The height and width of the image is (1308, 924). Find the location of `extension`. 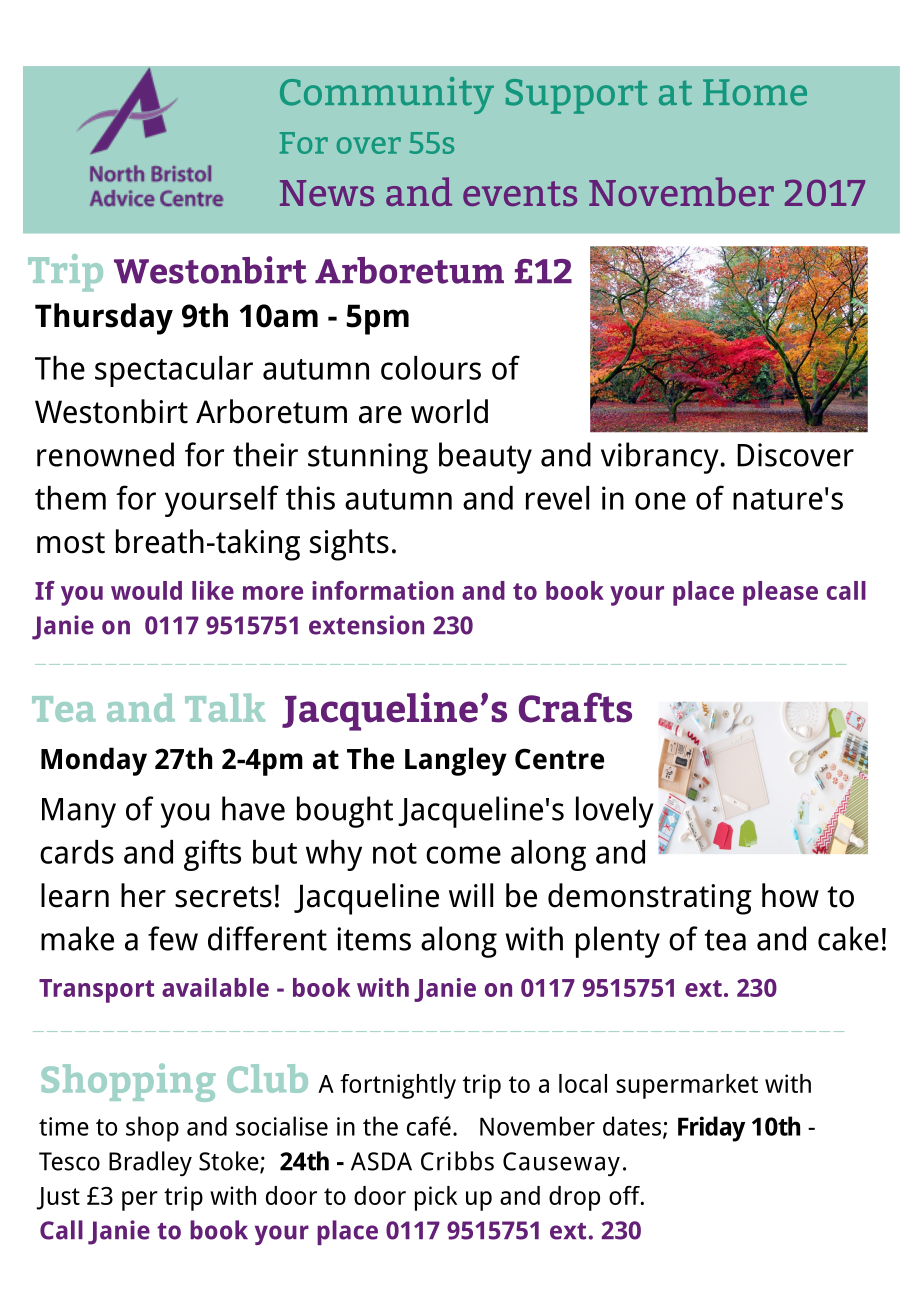

extension is located at coordinates (366, 625).
